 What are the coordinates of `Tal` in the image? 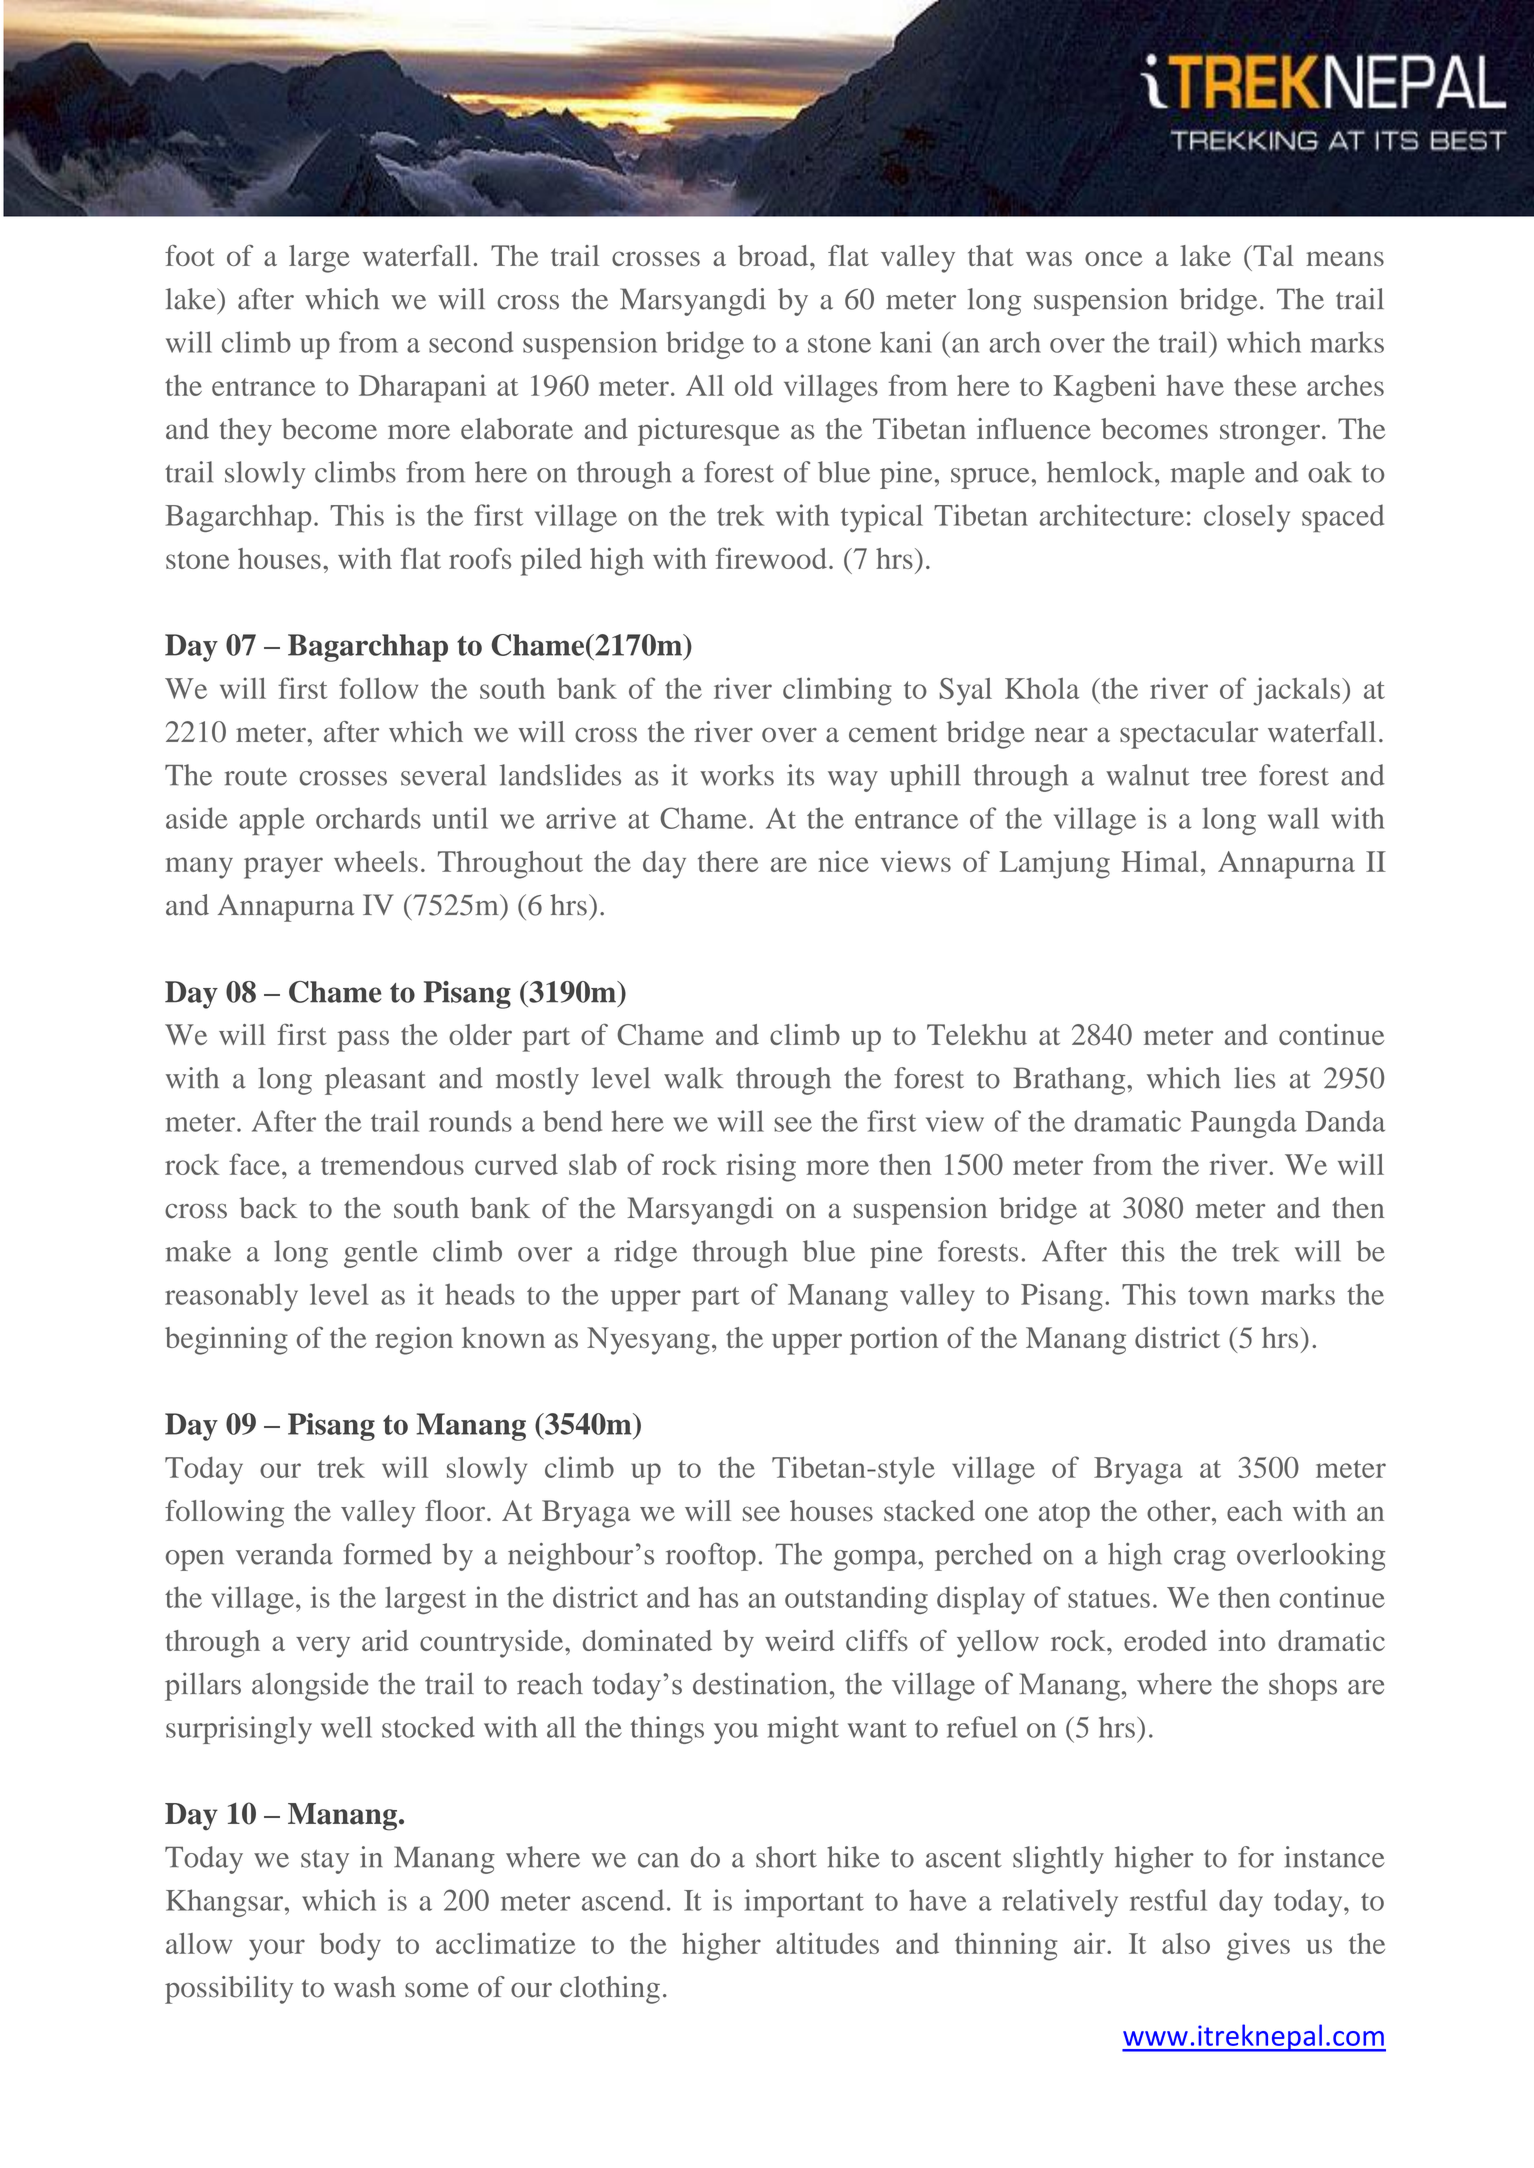 It's located at (1272, 255).
